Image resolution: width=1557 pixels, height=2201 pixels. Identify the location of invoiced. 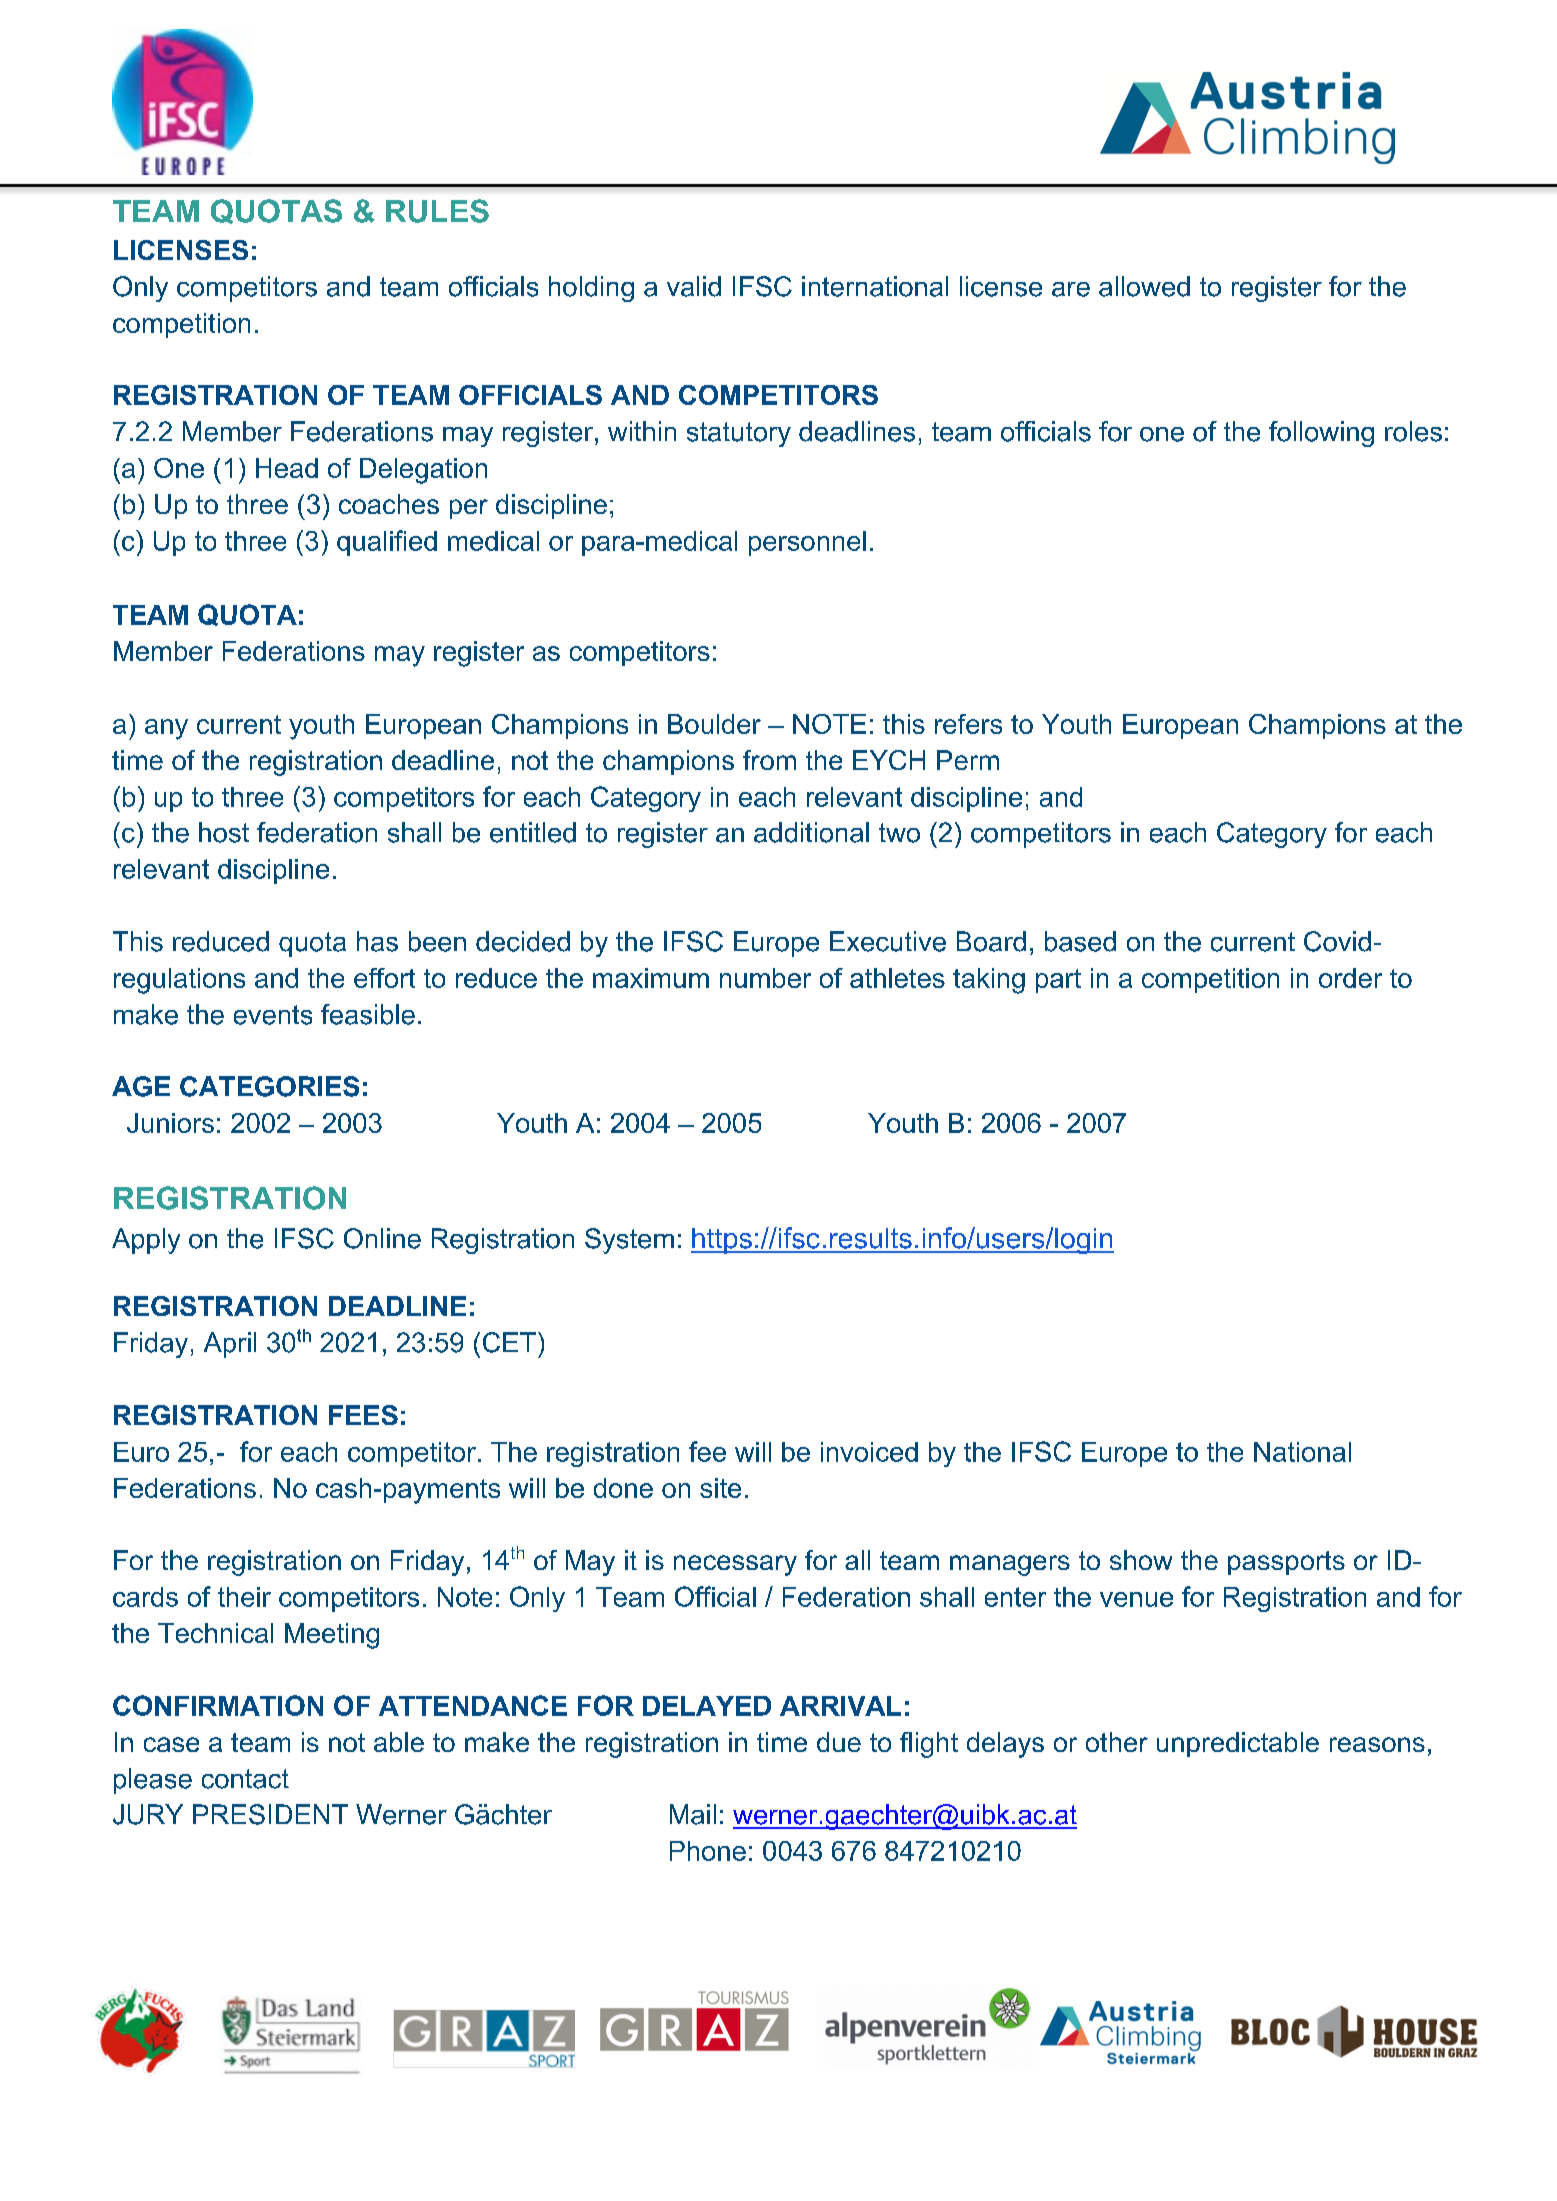
(869, 1452).
